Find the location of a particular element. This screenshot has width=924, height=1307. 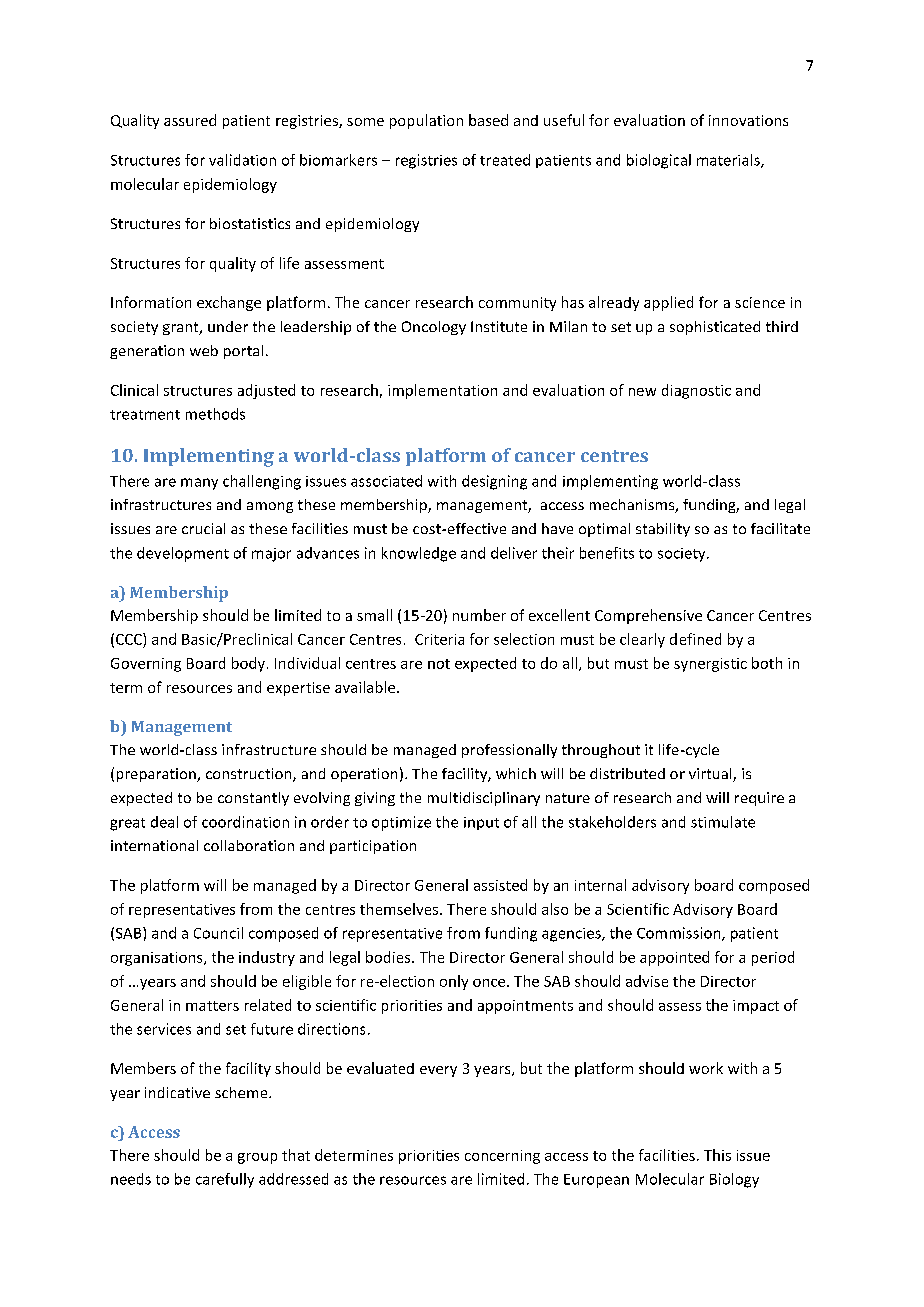

This is located at coordinates (717, 1155).
